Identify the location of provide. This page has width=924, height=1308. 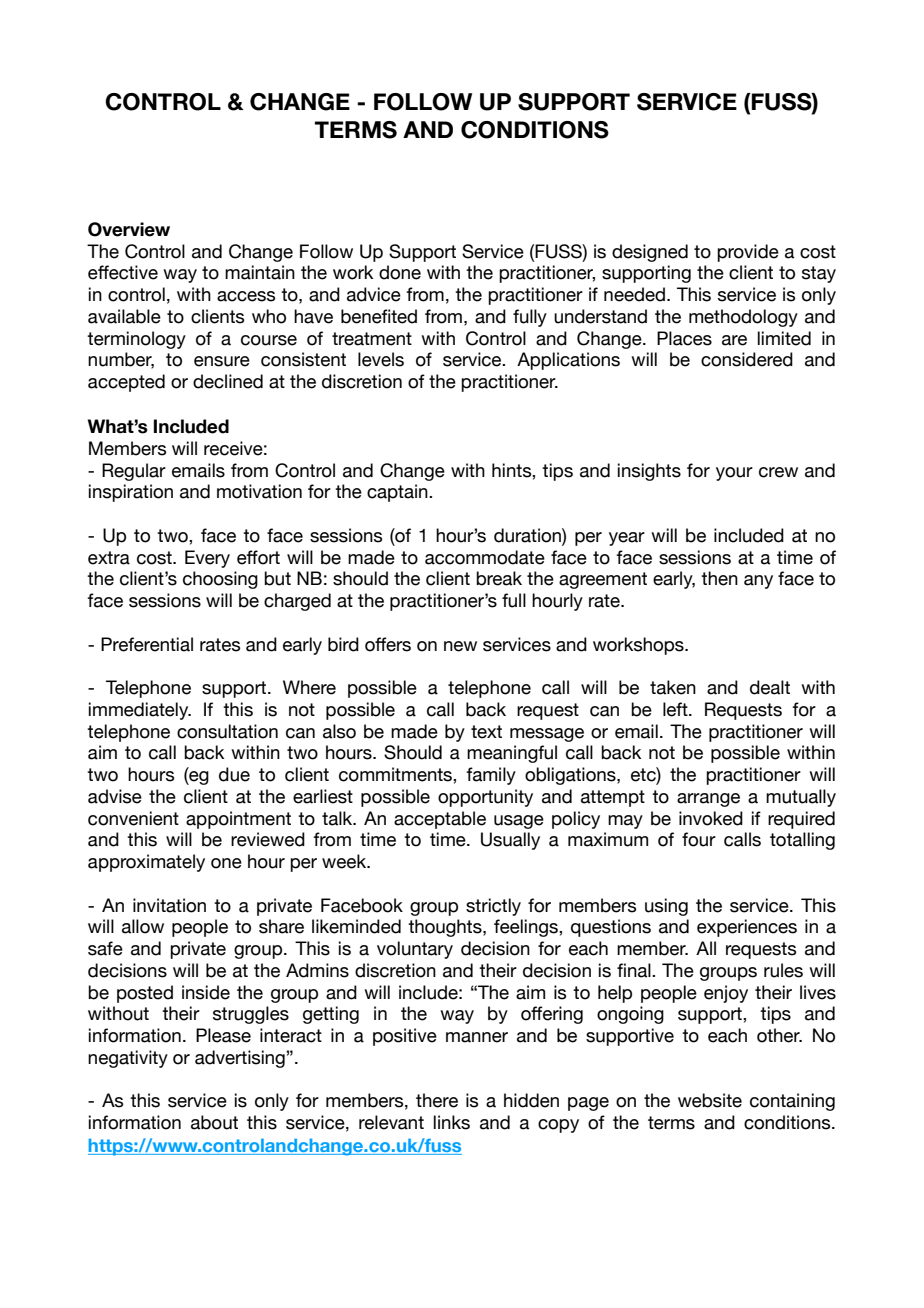
(748, 253).
